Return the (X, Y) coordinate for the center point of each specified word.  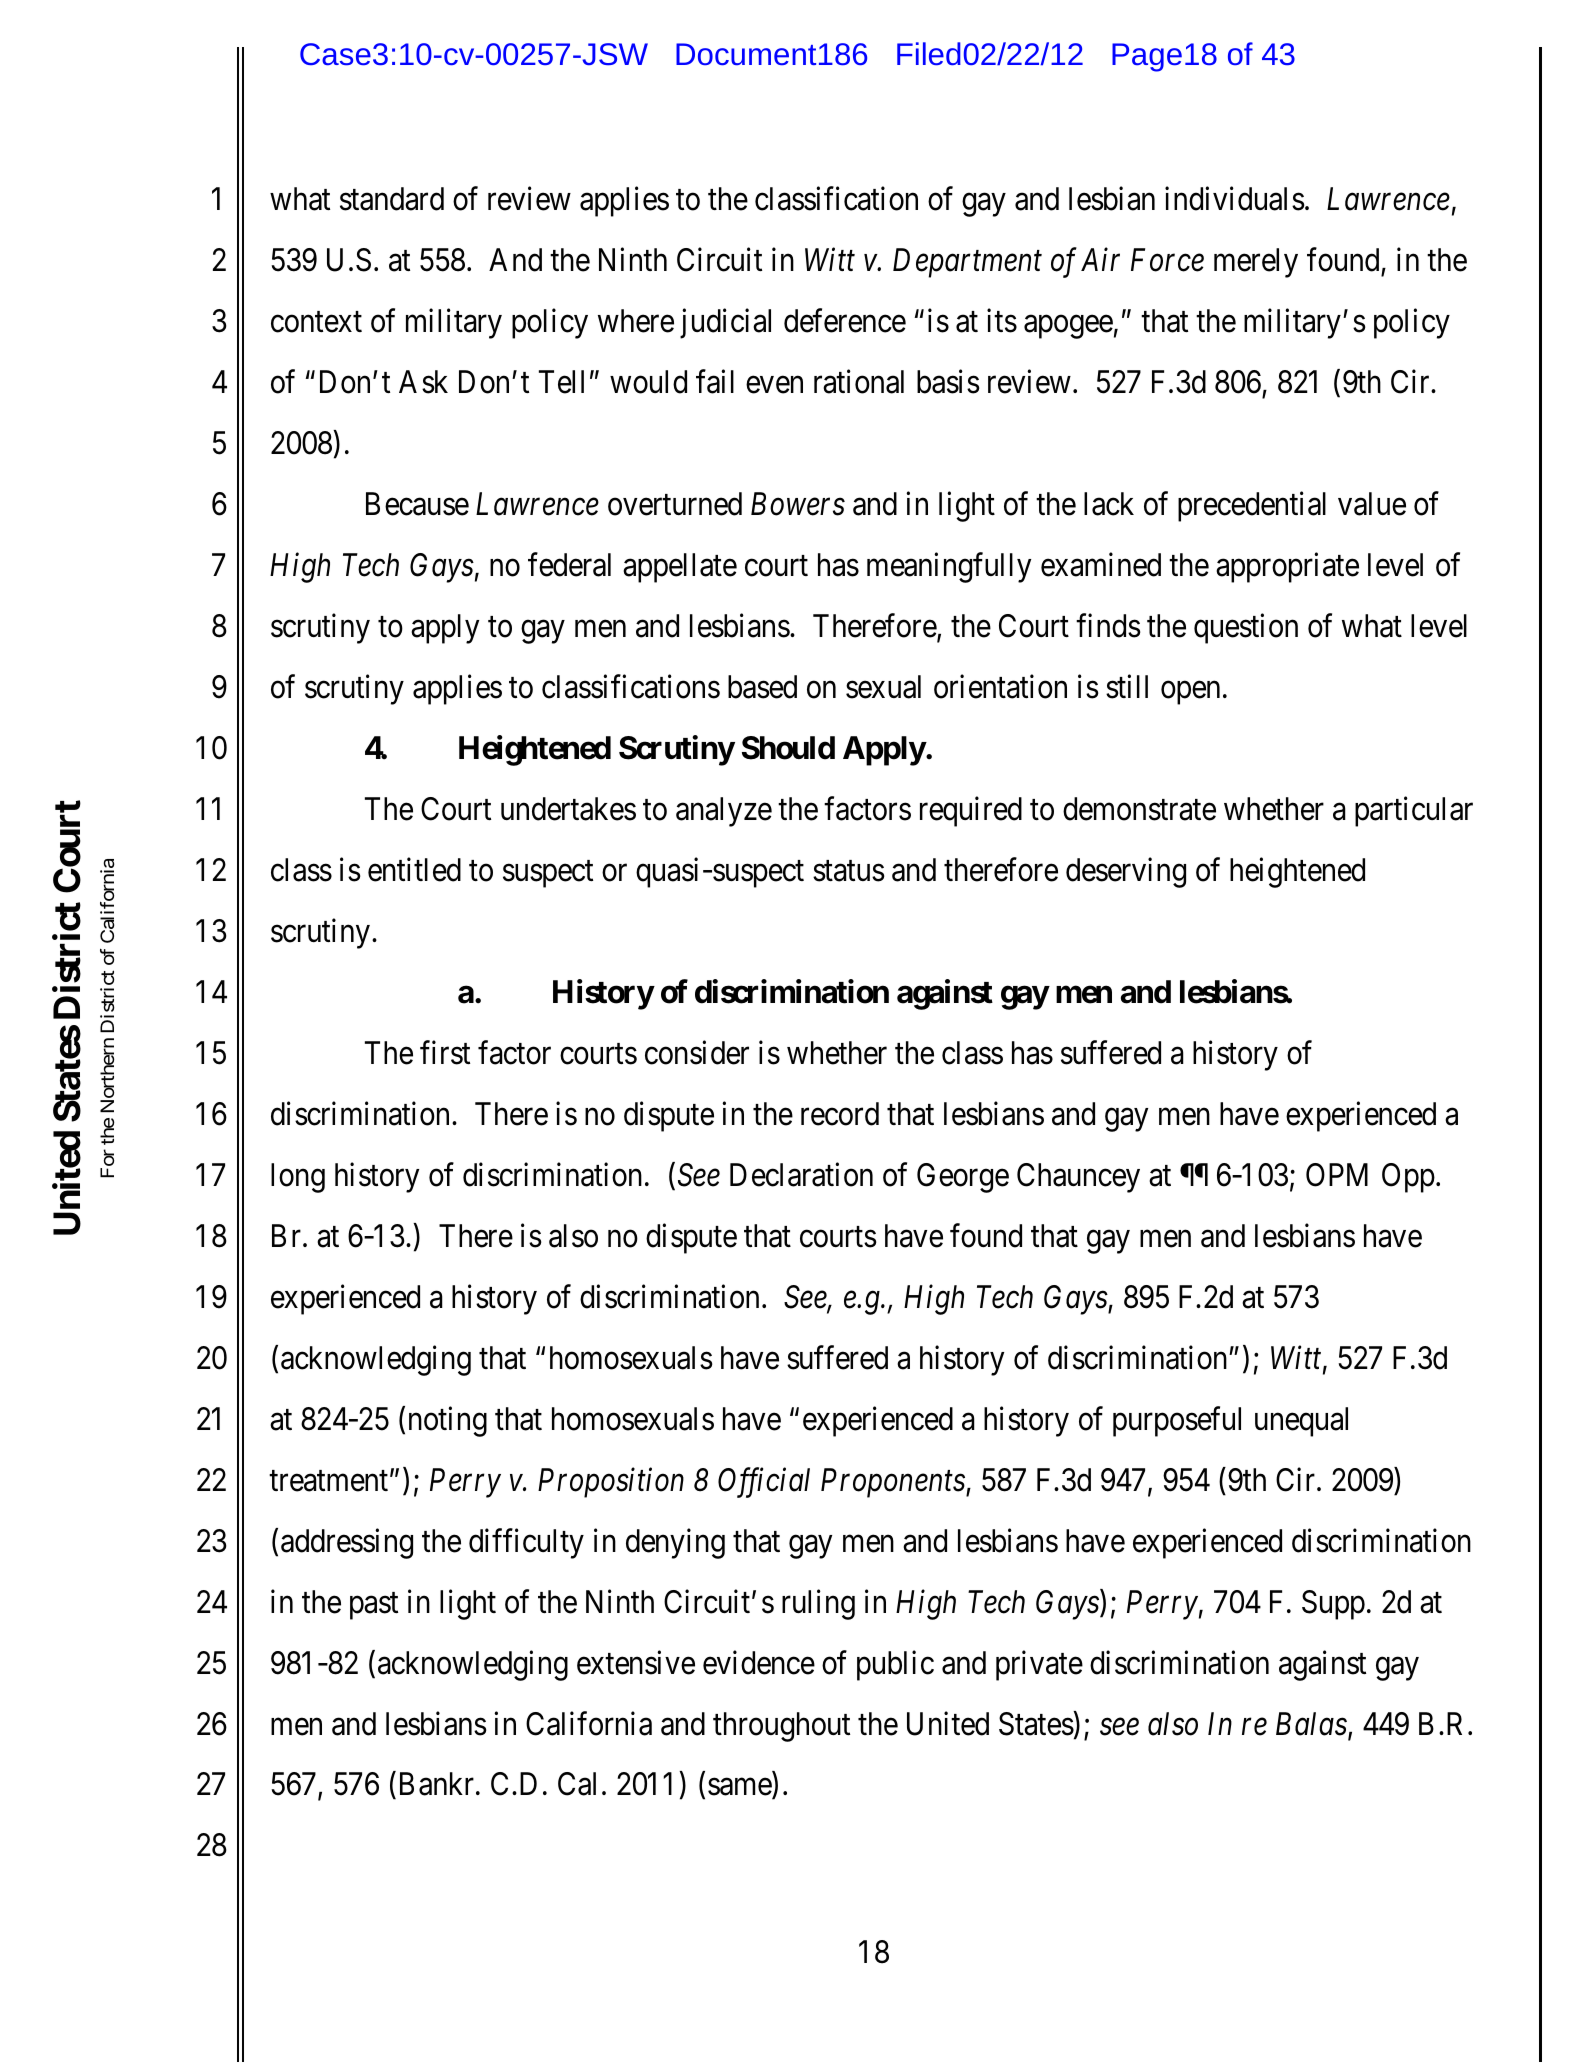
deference (845, 321)
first (445, 1052)
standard (392, 199)
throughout (781, 1727)
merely (1256, 263)
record (840, 1114)
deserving (1126, 872)
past (374, 1606)
